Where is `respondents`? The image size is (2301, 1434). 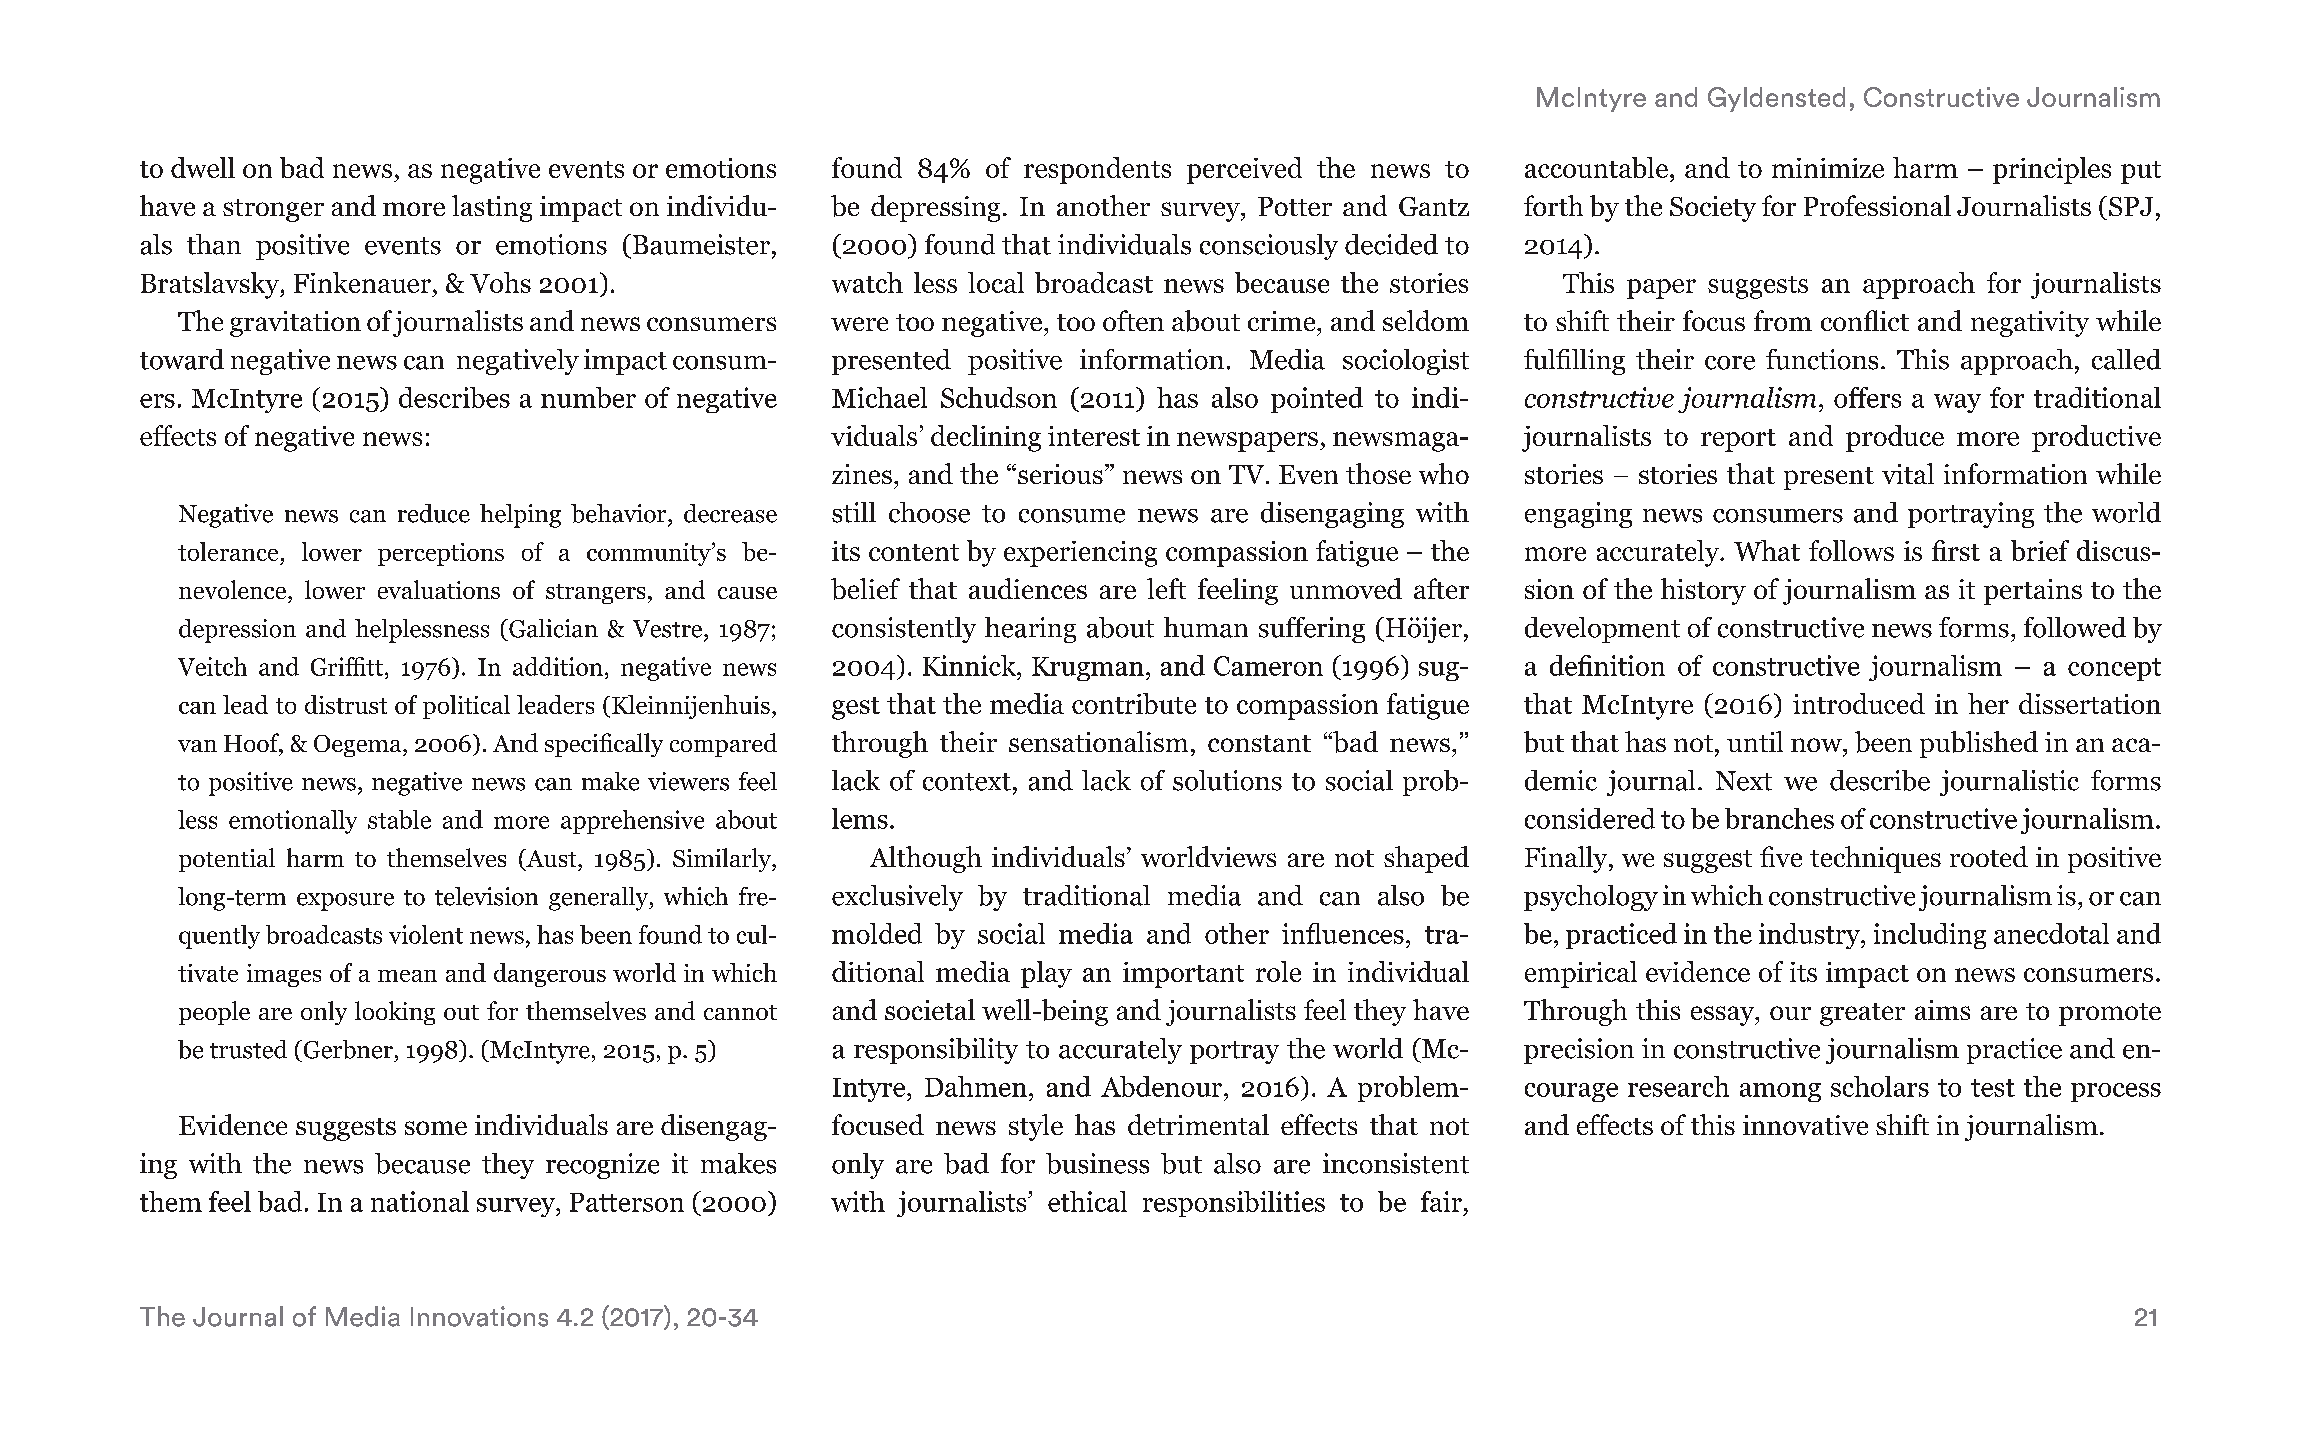
respondents is located at coordinates (1097, 170).
